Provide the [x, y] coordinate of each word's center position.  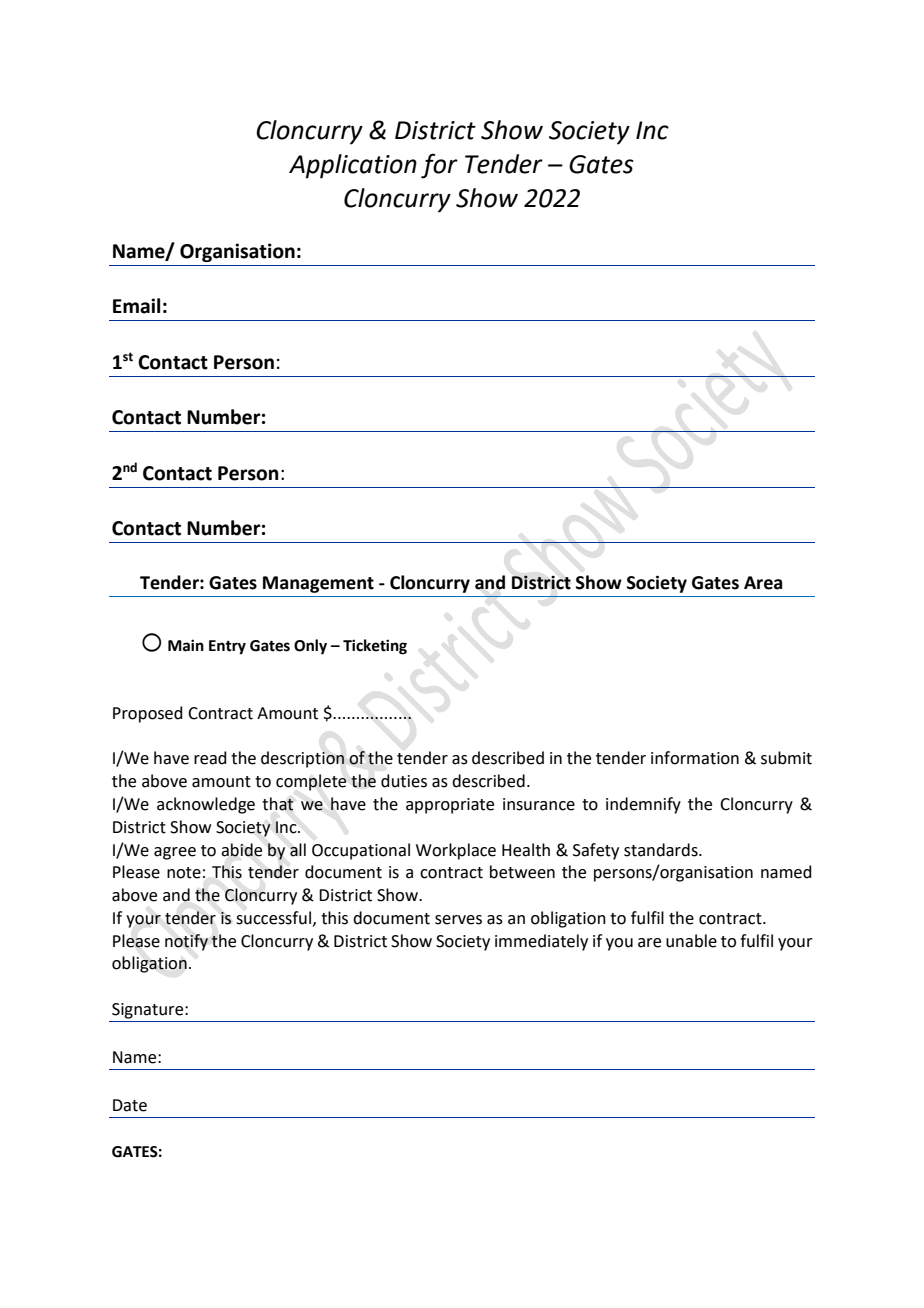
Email [136, 306]
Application [353, 166]
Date [130, 1105]
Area [763, 583]
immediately [541, 942]
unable [691, 941]
